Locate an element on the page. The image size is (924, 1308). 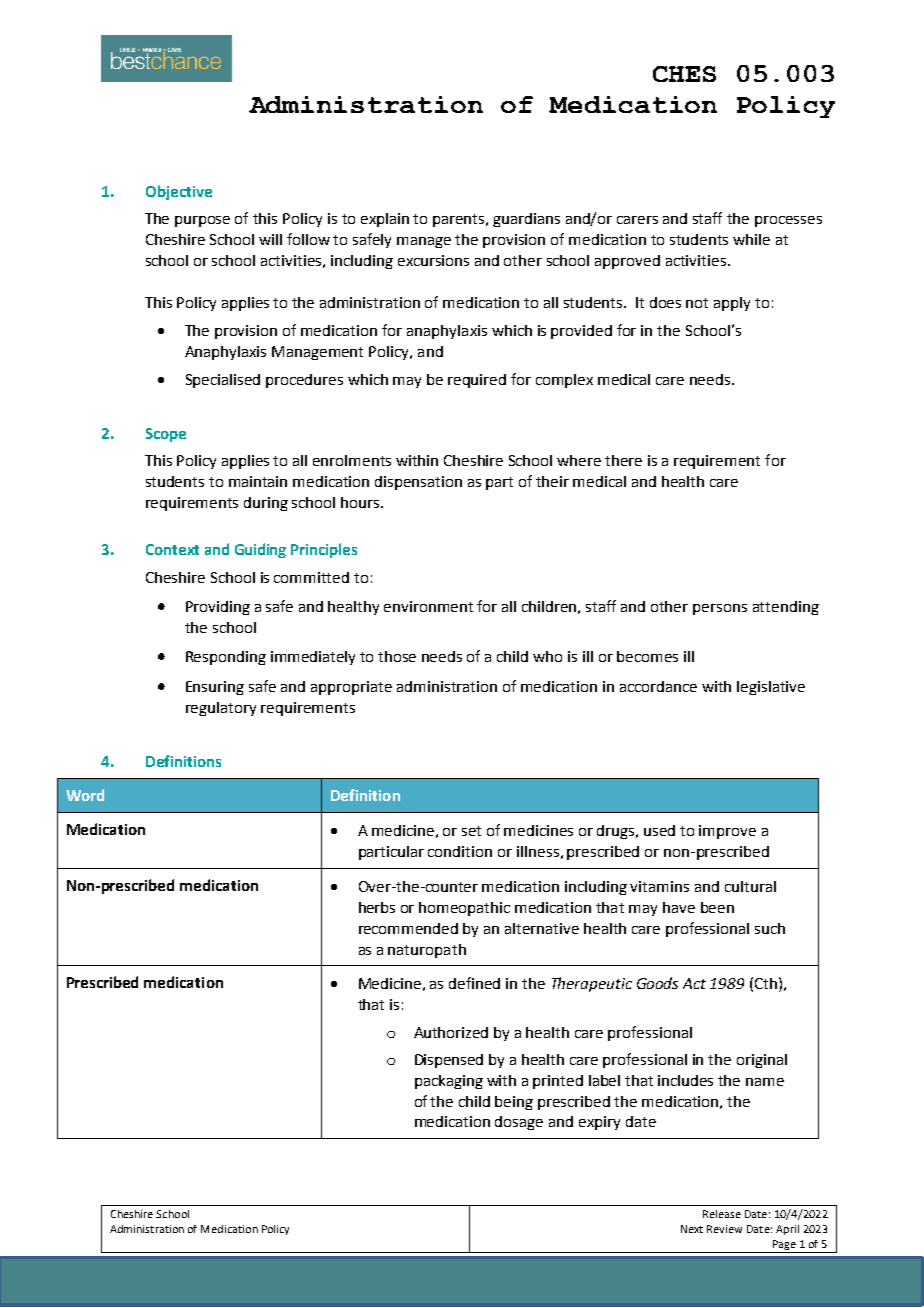
Scope is located at coordinates (166, 435).
